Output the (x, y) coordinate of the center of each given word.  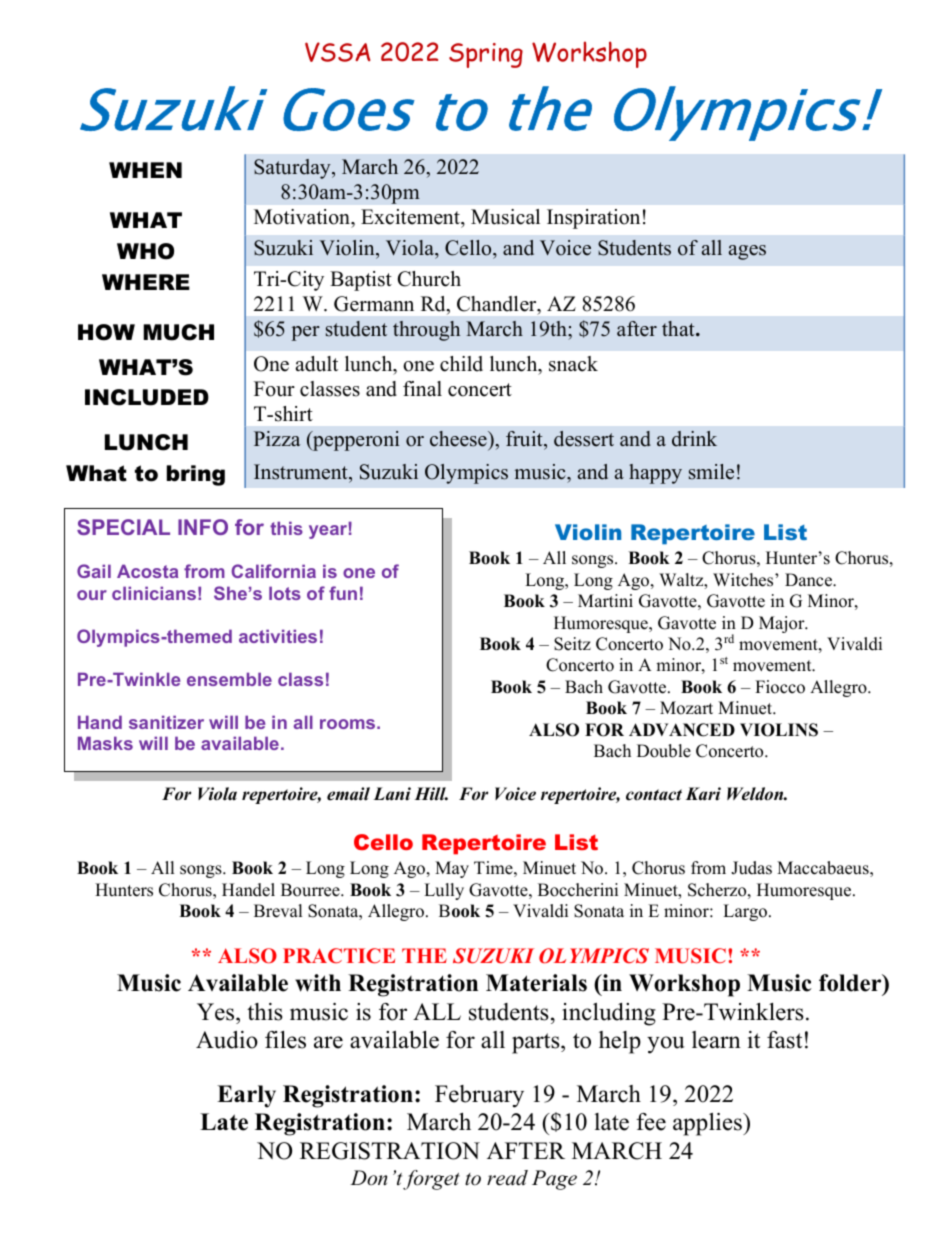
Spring (486, 55)
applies (708, 1124)
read (507, 1178)
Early (246, 1096)
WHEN (145, 170)
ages (747, 252)
